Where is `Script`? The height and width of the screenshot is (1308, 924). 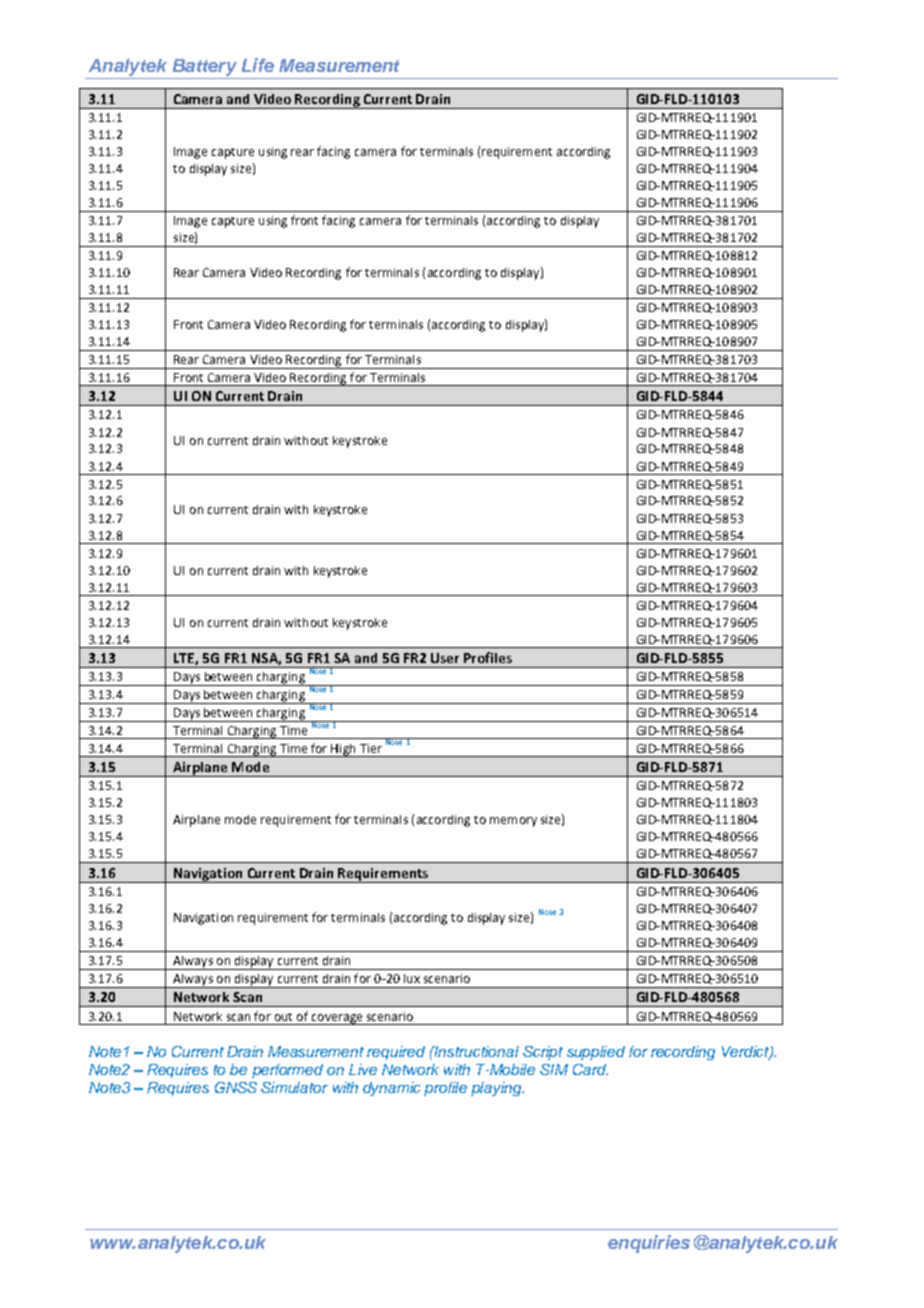
Script is located at coordinates (543, 1053).
